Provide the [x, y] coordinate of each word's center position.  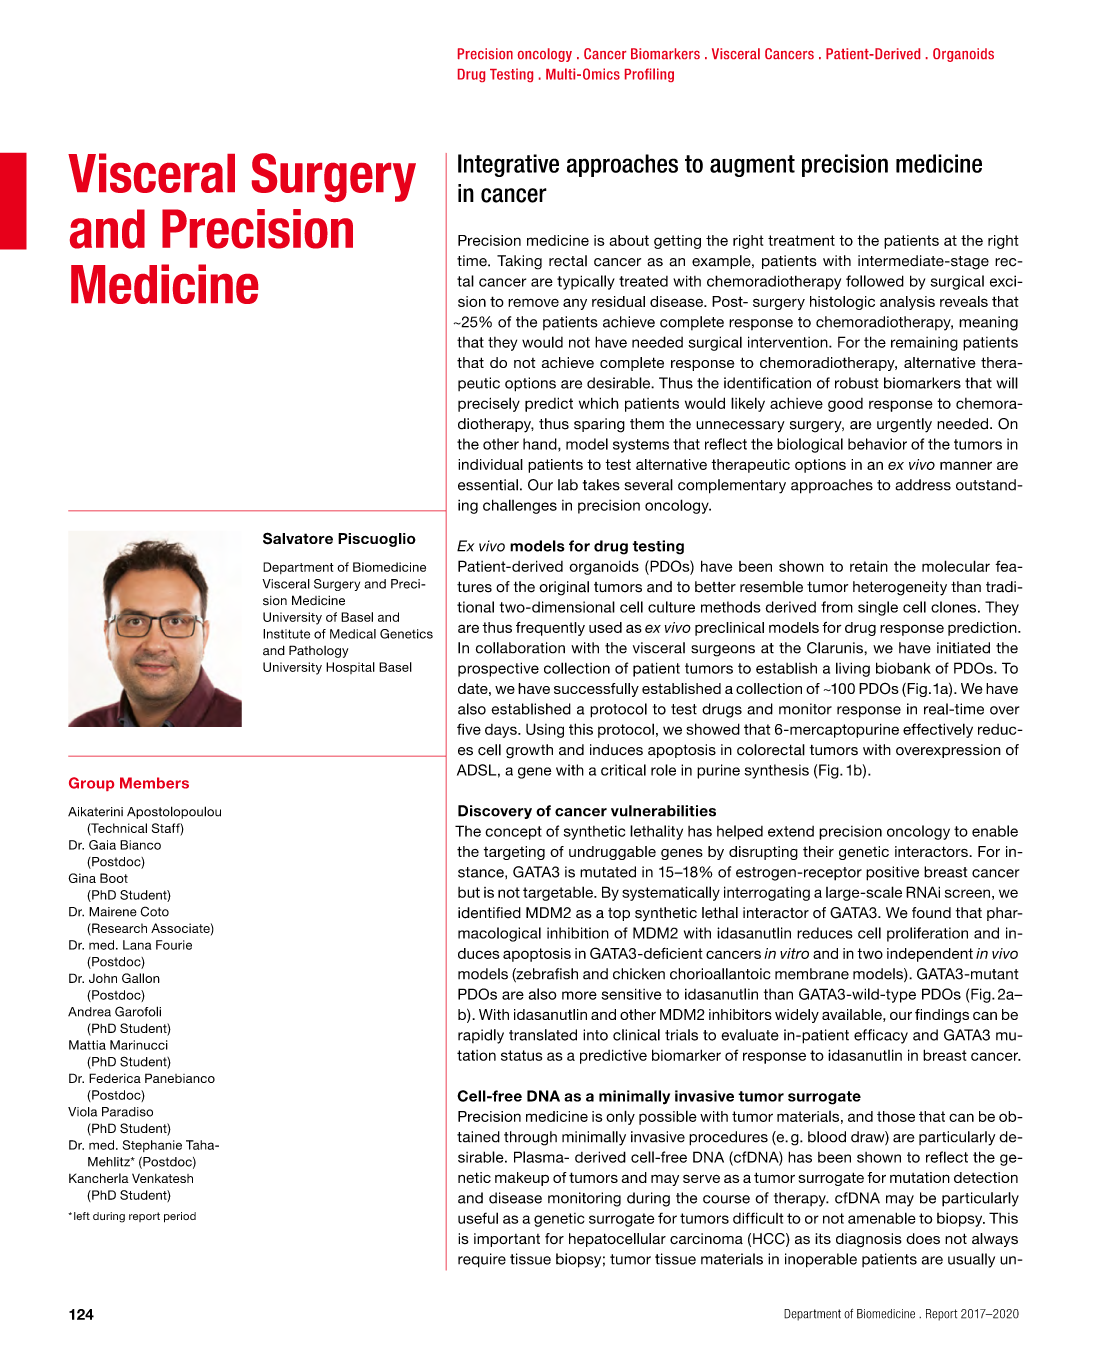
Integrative [508, 165]
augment [752, 166]
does [923, 1239]
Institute [286, 634]
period [180, 1217]
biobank [903, 668]
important [507, 1240]
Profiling [649, 75]
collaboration [520, 648]
